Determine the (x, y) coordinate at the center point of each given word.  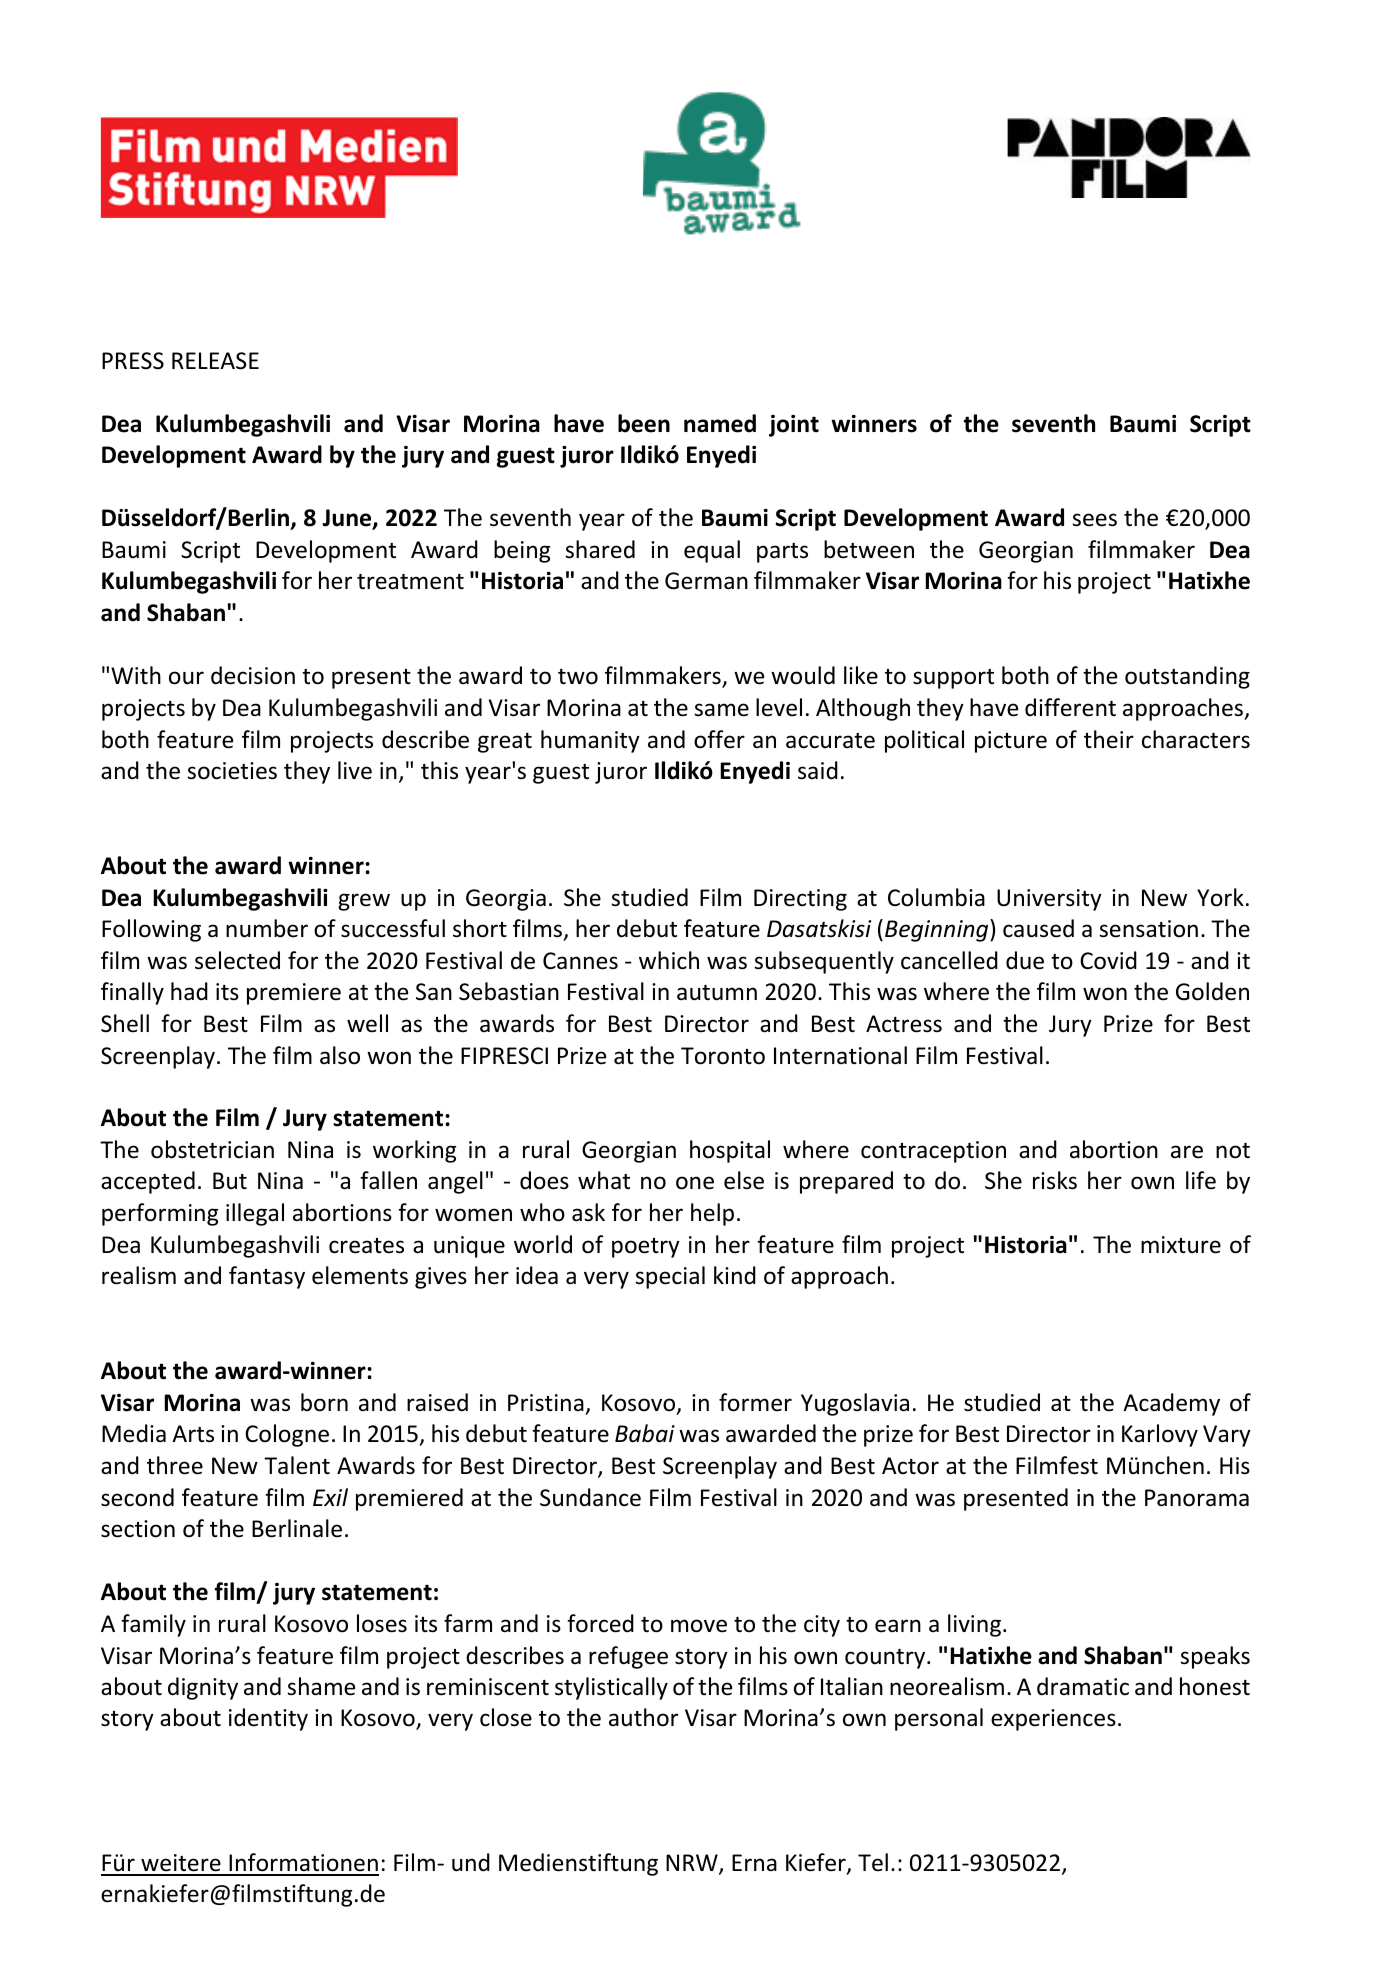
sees (1094, 520)
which (669, 960)
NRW (693, 1864)
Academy (1171, 1404)
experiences (1053, 1720)
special (670, 1277)
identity (268, 1719)
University (1049, 900)
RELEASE (215, 361)
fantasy (267, 1277)
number (267, 928)
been (644, 423)
